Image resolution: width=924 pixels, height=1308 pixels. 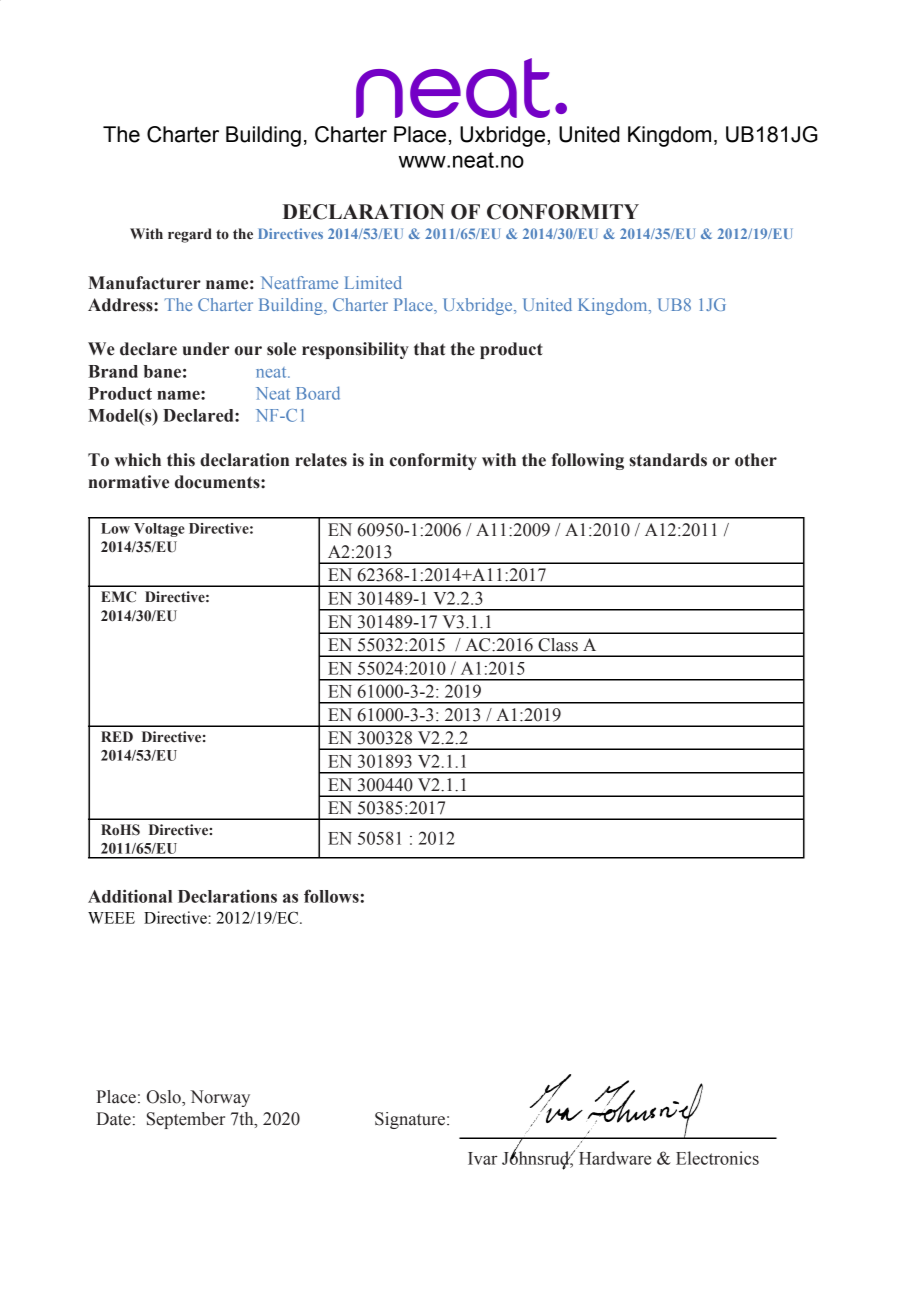 I want to click on relates, so click(x=321, y=460).
